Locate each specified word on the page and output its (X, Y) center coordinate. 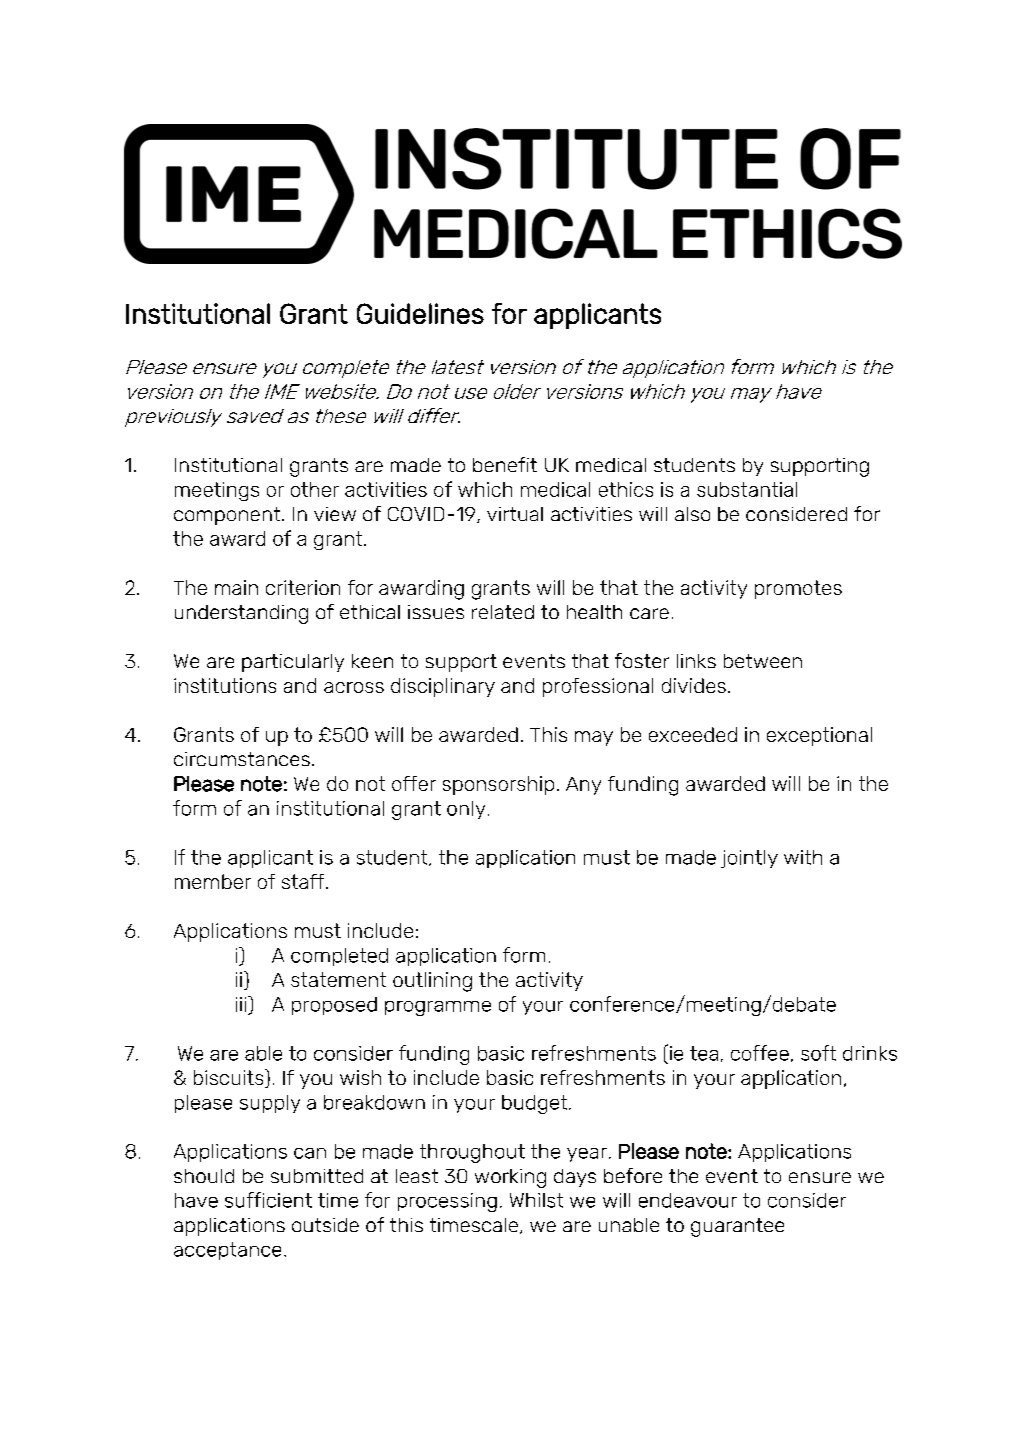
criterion (303, 587)
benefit (505, 464)
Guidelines (420, 313)
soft (818, 1053)
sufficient (268, 1200)
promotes (798, 589)
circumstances (242, 759)
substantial (747, 489)
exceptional (819, 736)
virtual (515, 514)
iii (242, 1004)
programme (438, 1008)
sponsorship (498, 785)
